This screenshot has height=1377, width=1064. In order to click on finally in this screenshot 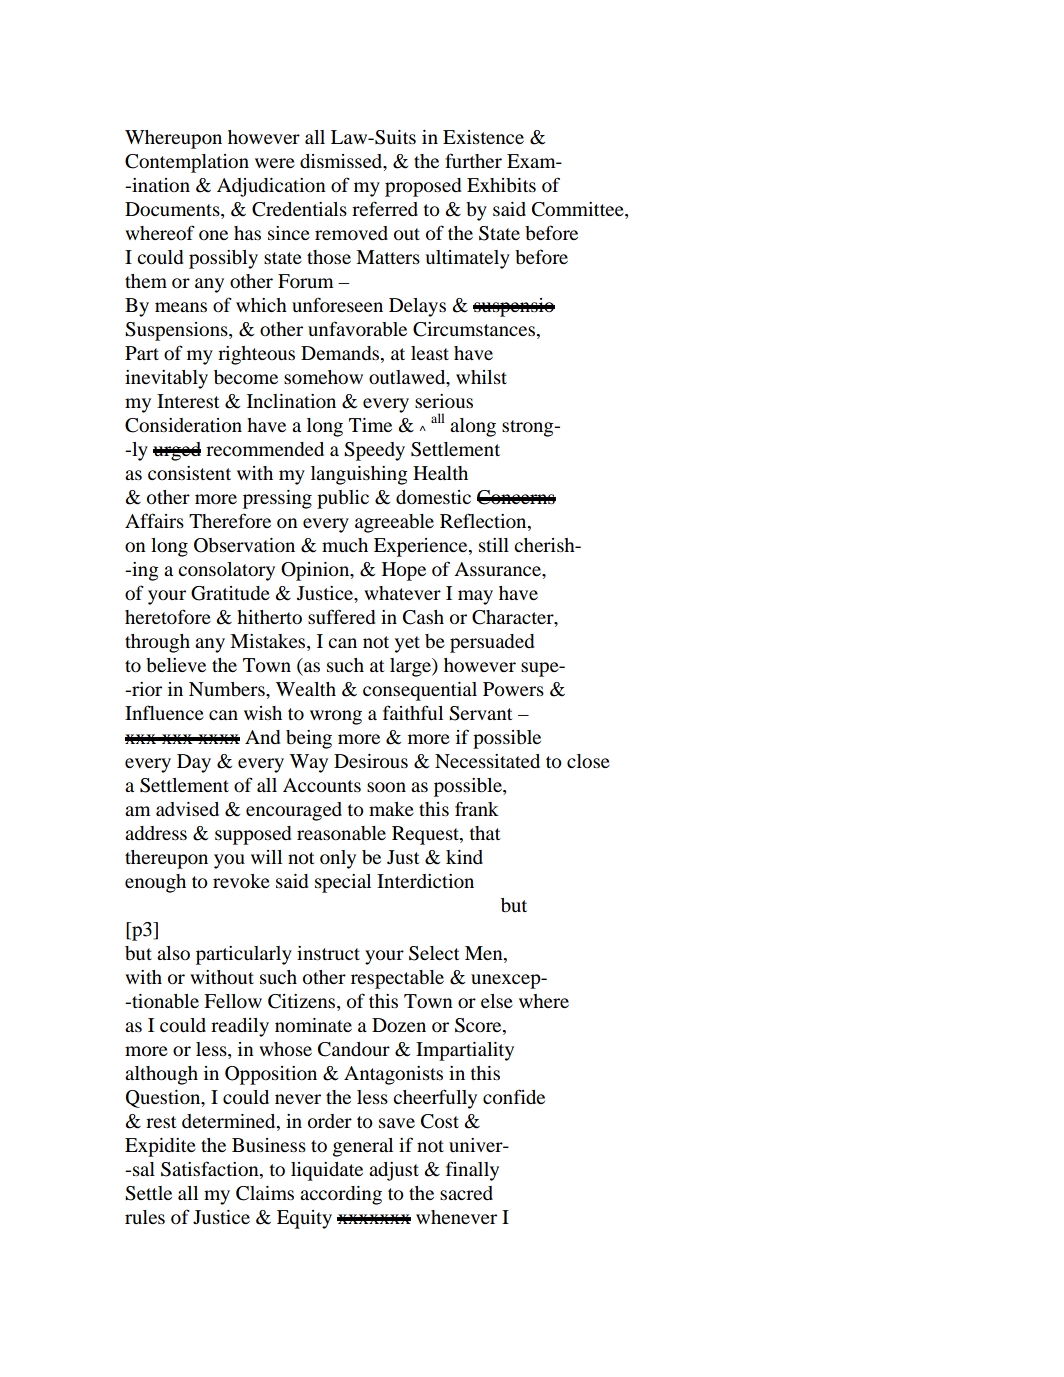, I will do `click(472, 1171)`.
